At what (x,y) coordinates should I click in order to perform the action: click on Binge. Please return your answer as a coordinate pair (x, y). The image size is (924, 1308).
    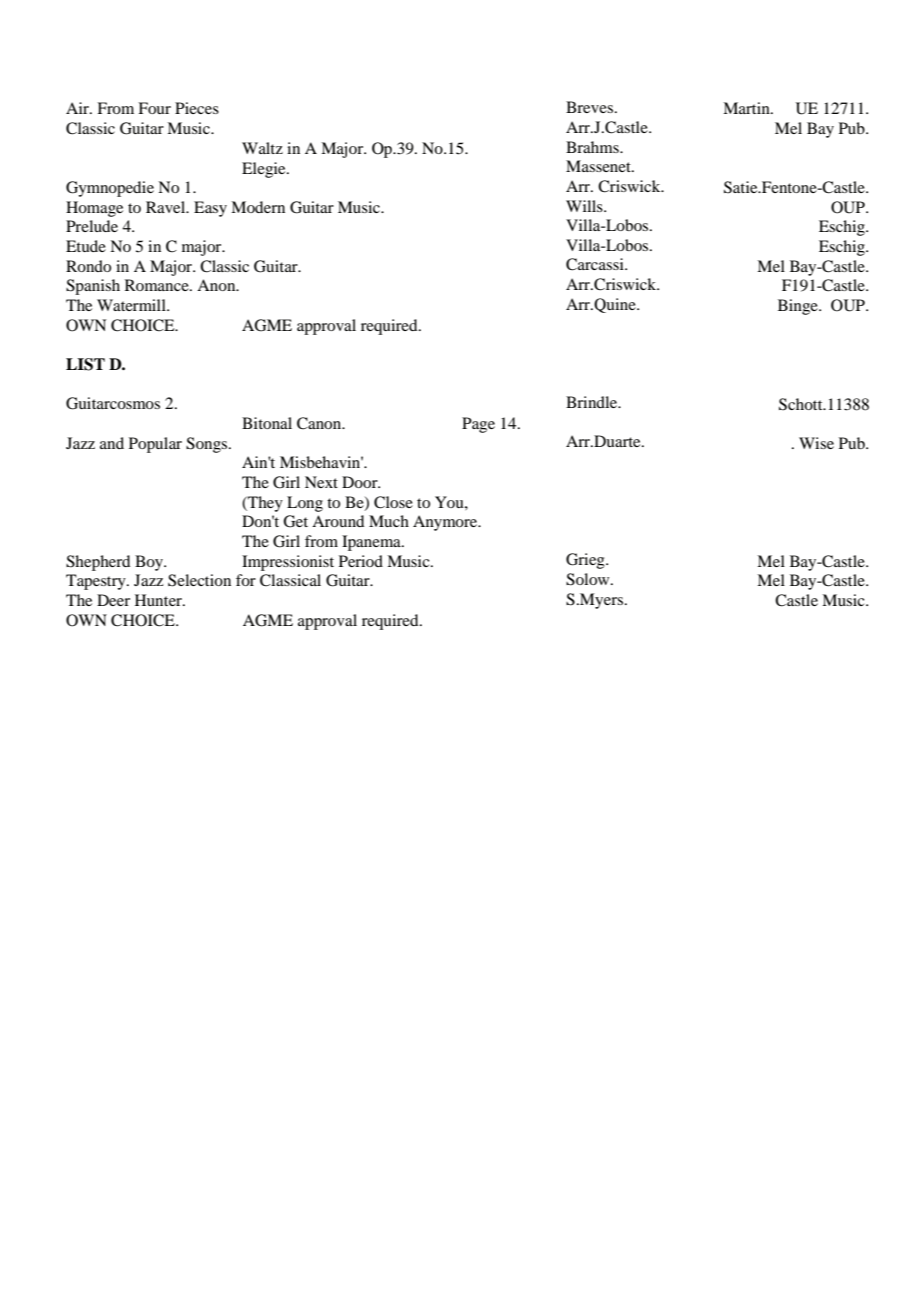
    Looking at the image, I should click on (799, 307).
